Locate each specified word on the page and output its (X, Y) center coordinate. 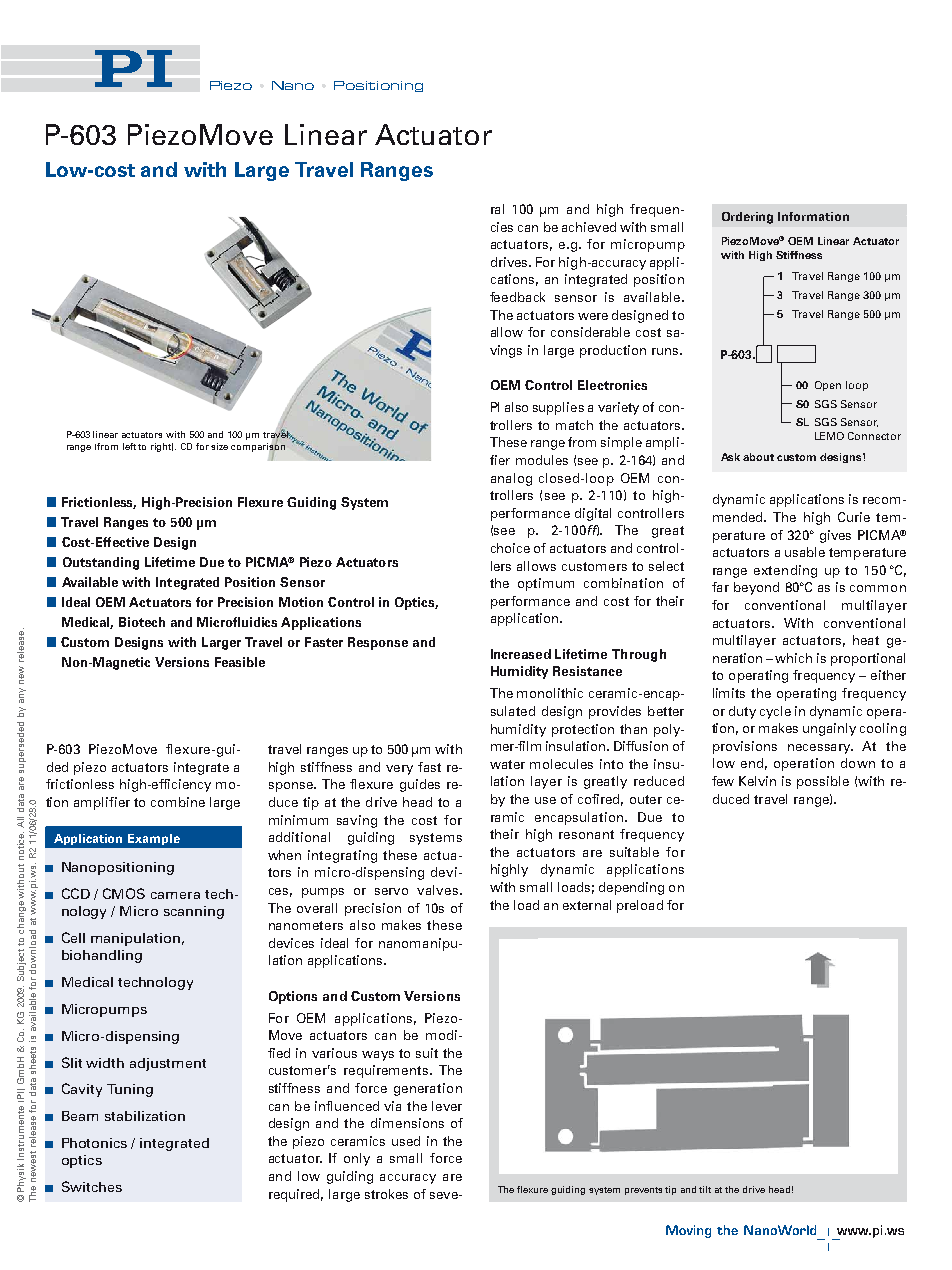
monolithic (550, 693)
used (406, 1141)
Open (828, 386)
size (219, 446)
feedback (517, 297)
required (296, 1195)
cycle (775, 712)
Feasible (240, 662)
